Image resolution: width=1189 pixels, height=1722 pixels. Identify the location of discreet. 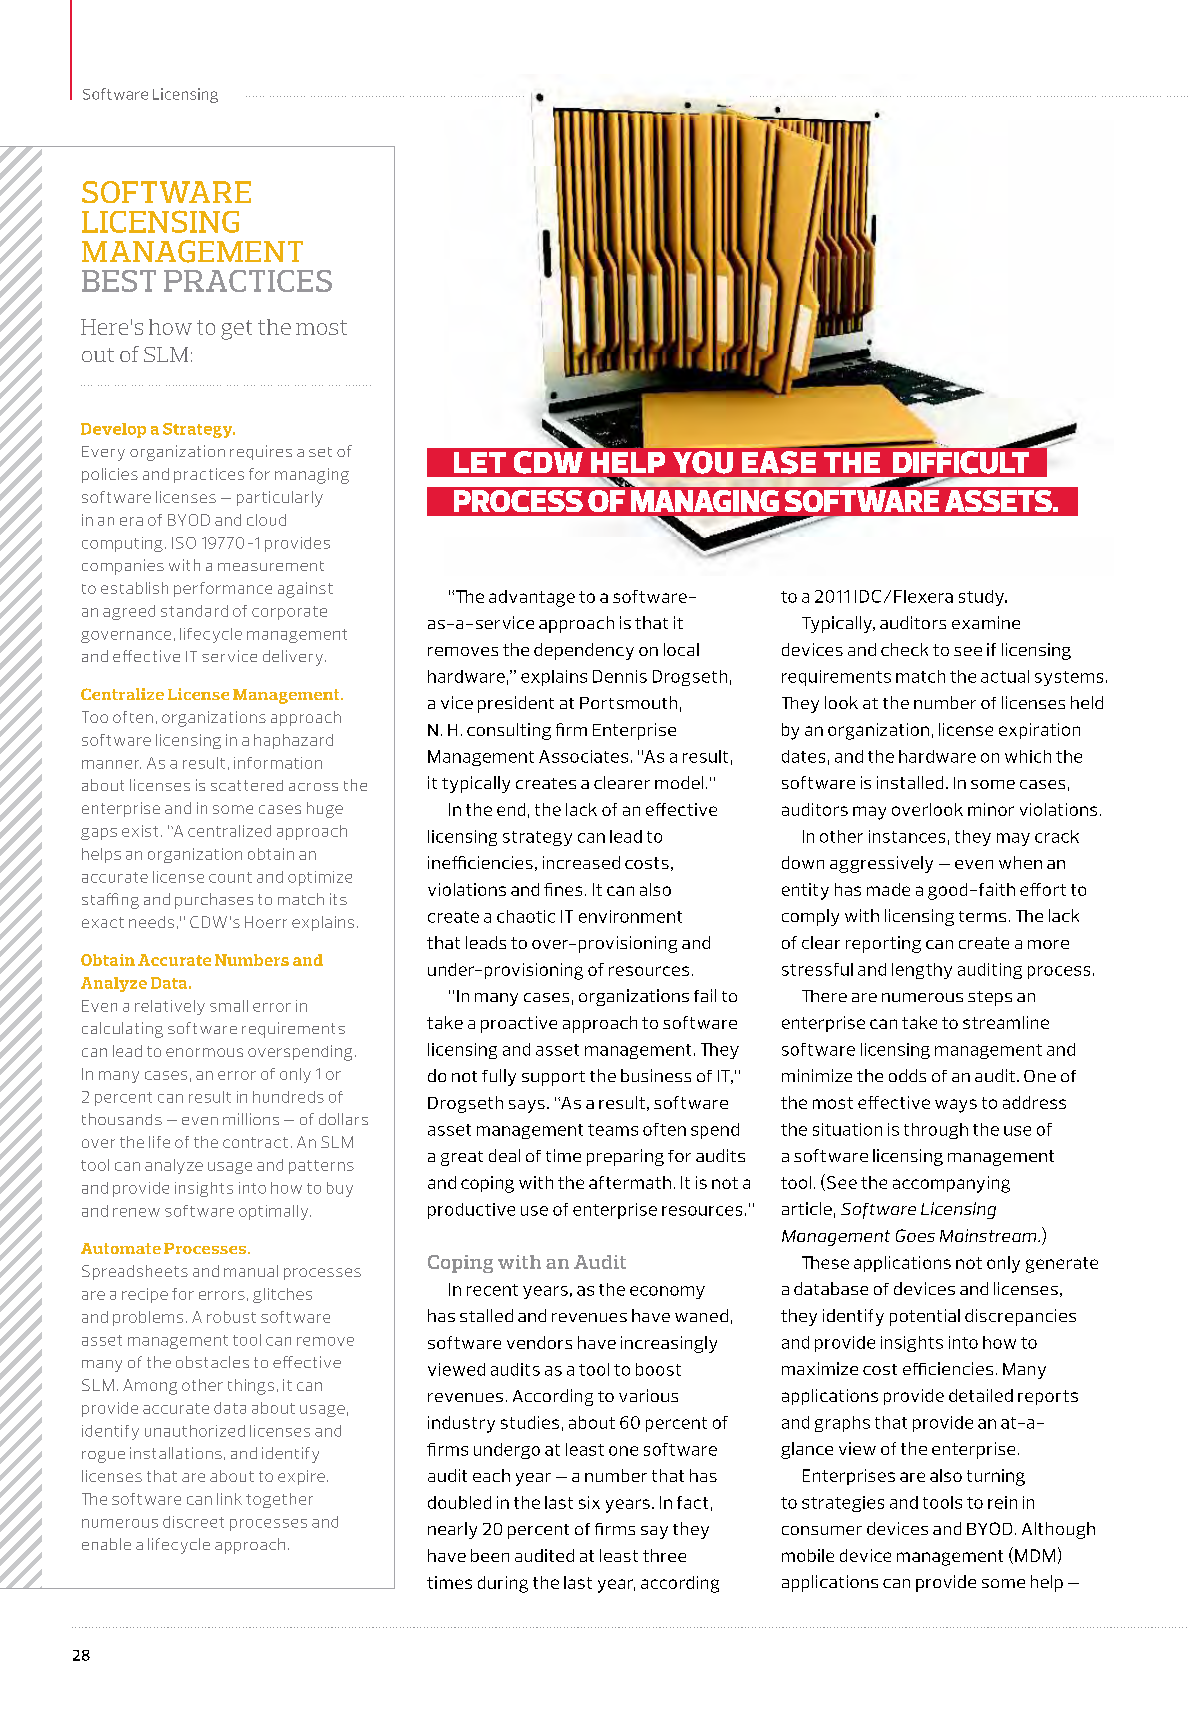
(193, 1522).
